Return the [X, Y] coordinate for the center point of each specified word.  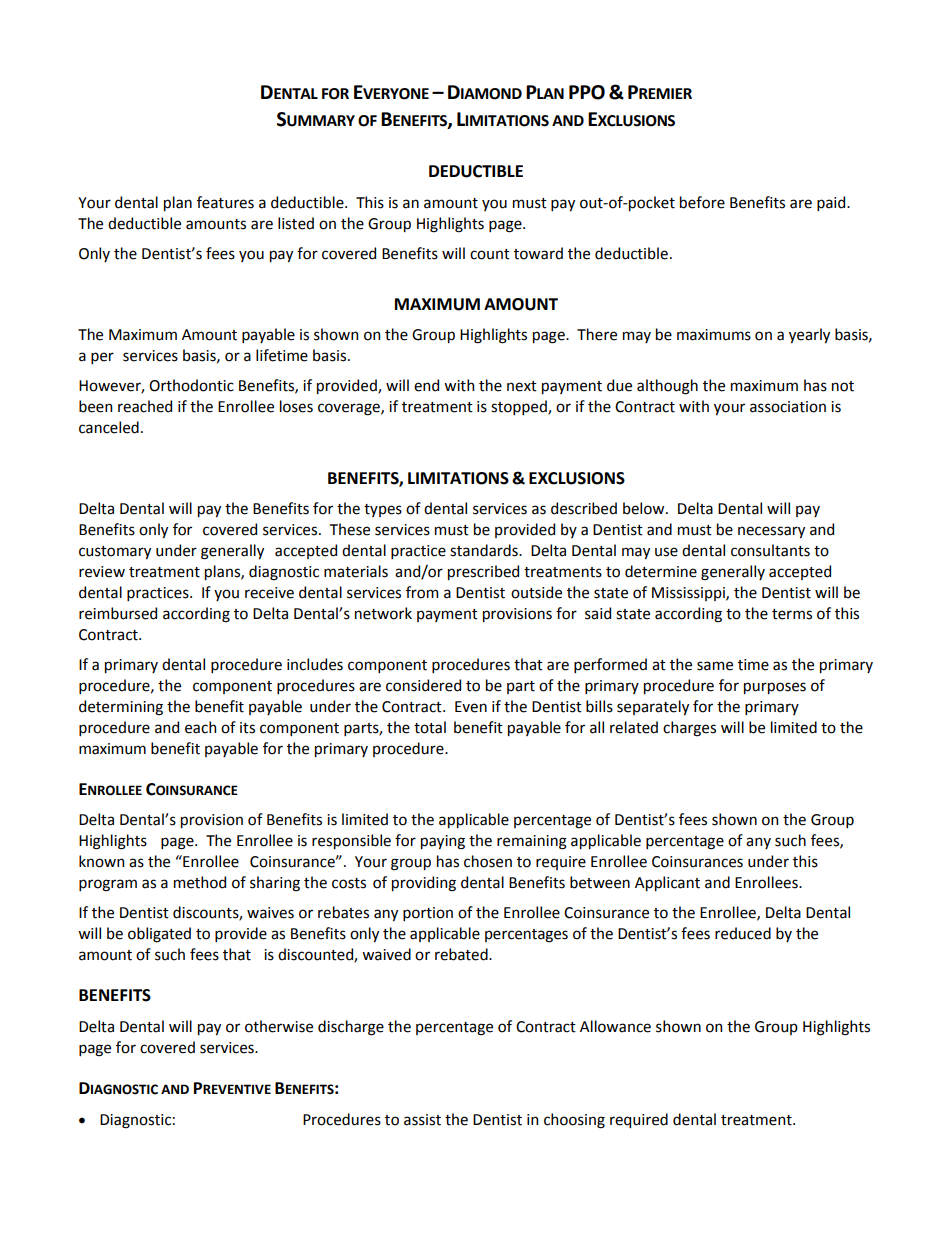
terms [792, 614]
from [422, 592]
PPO [587, 92]
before [702, 202]
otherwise [279, 1026]
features [225, 202]
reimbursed [118, 613]
